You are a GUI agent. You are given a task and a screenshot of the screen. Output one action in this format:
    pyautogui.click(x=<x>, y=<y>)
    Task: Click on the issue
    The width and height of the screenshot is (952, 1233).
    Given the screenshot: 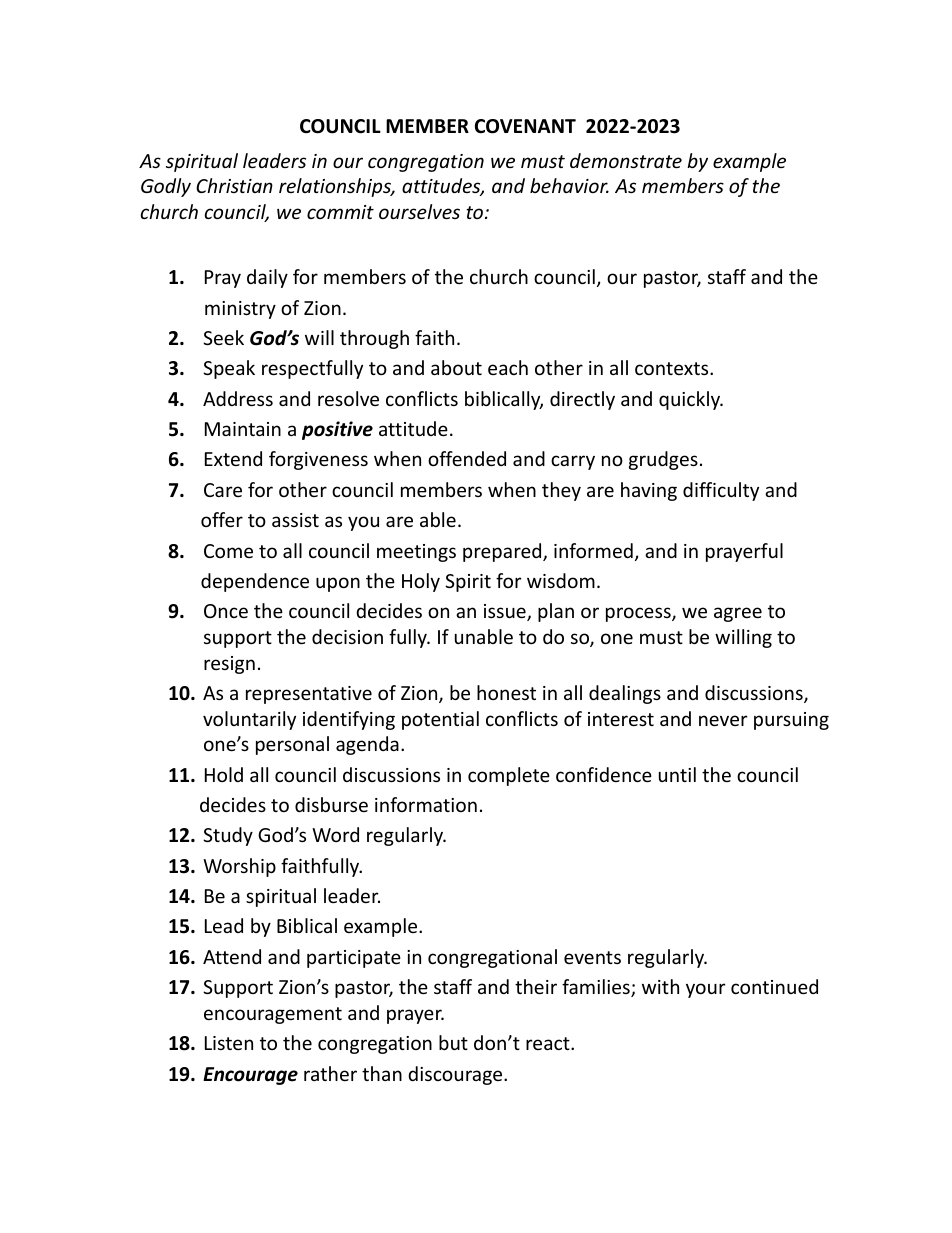 What is the action you would take?
    pyautogui.click(x=506, y=612)
